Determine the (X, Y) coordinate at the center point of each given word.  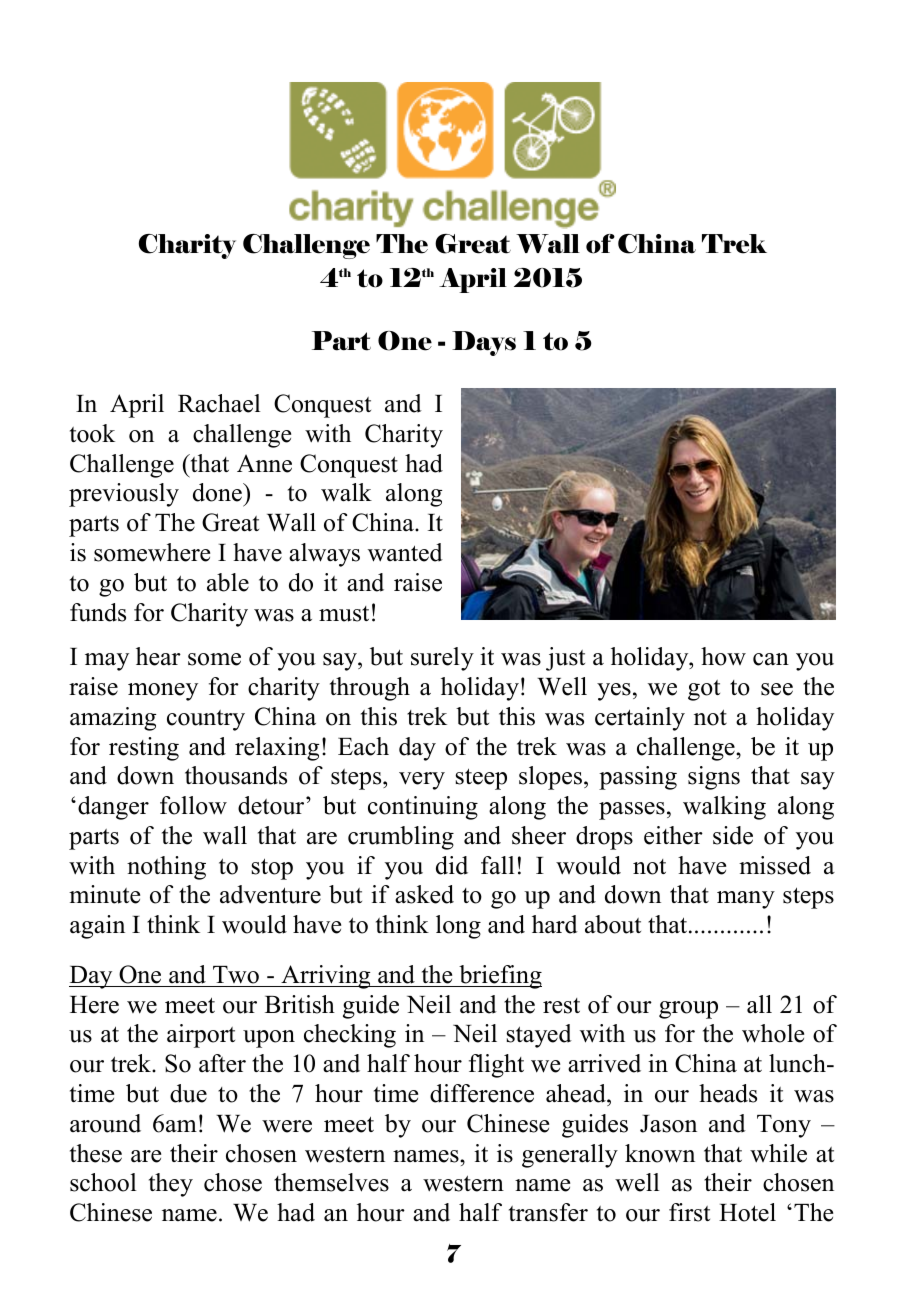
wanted (405, 552)
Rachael (219, 403)
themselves (331, 1182)
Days (484, 343)
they (171, 1185)
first (689, 1212)
